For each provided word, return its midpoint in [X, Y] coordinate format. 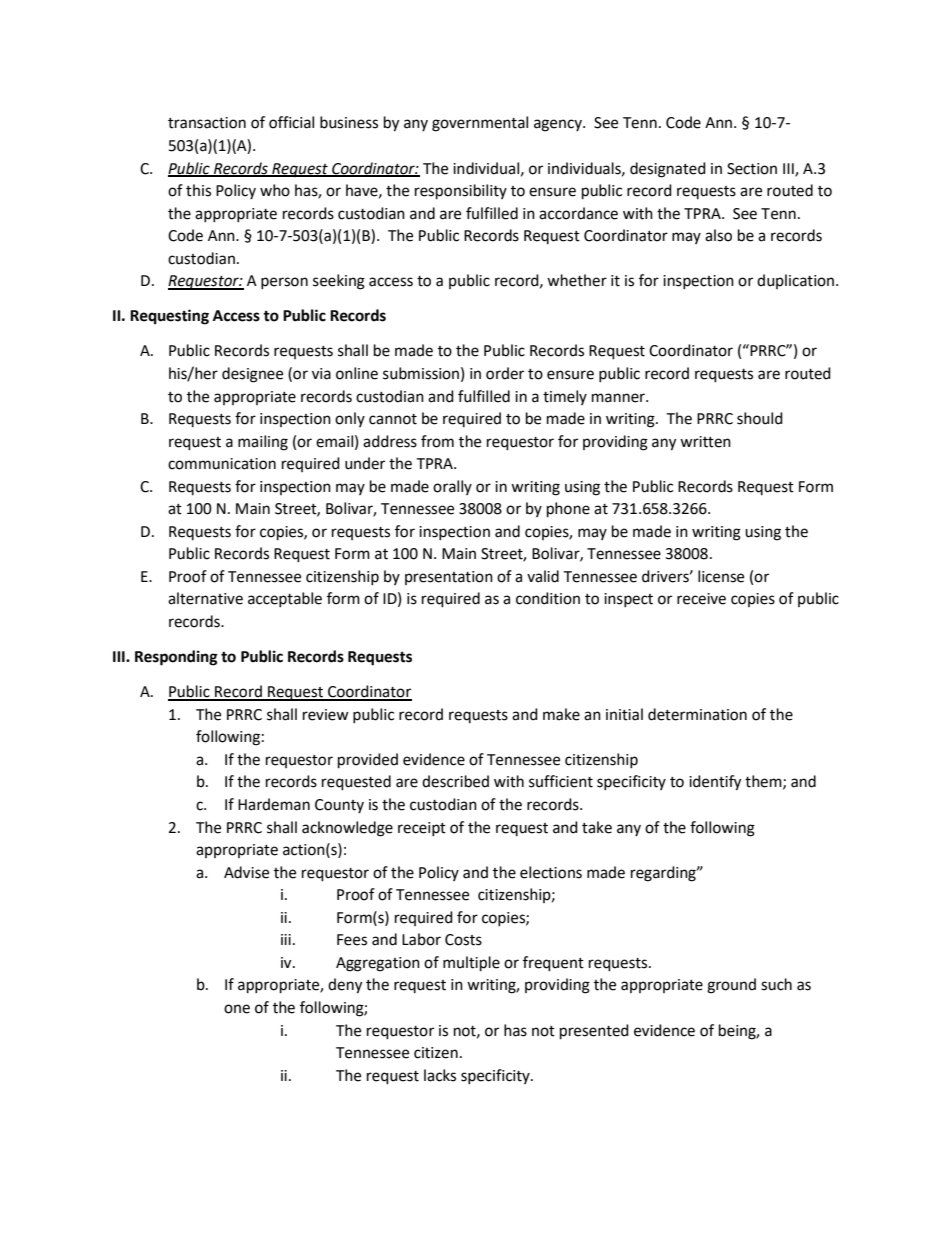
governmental [480, 124]
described [455, 781]
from [437, 441]
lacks [440, 1075]
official [291, 122]
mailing [263, 443]
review [326, 715]
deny [345, 986]
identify [715, 783]
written [705, 442]
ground [731, 986]
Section [752, 169]
